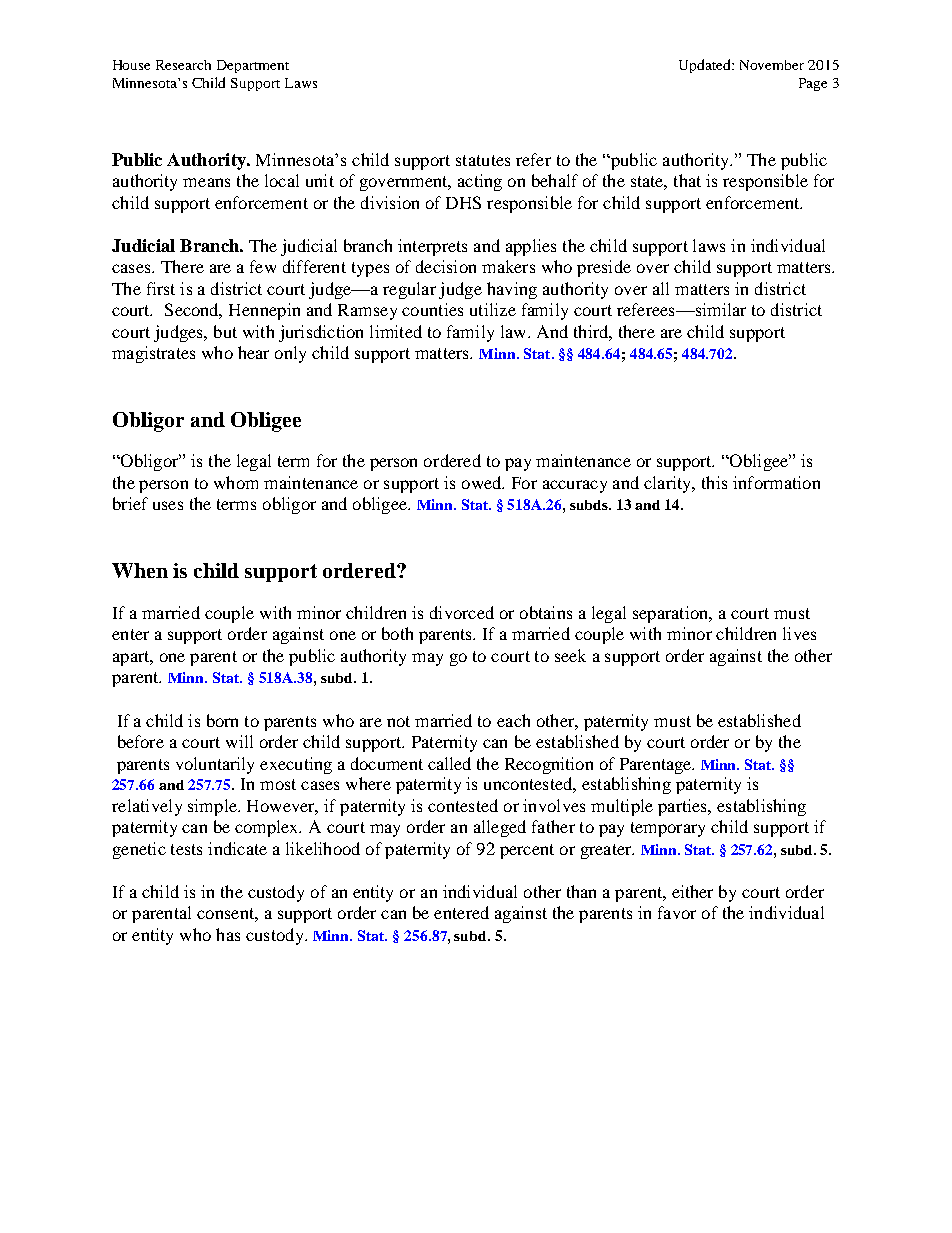 Image resolution: width=952 pixels, height=1233 pixels. I want to click on Research, so click(183, 65).
